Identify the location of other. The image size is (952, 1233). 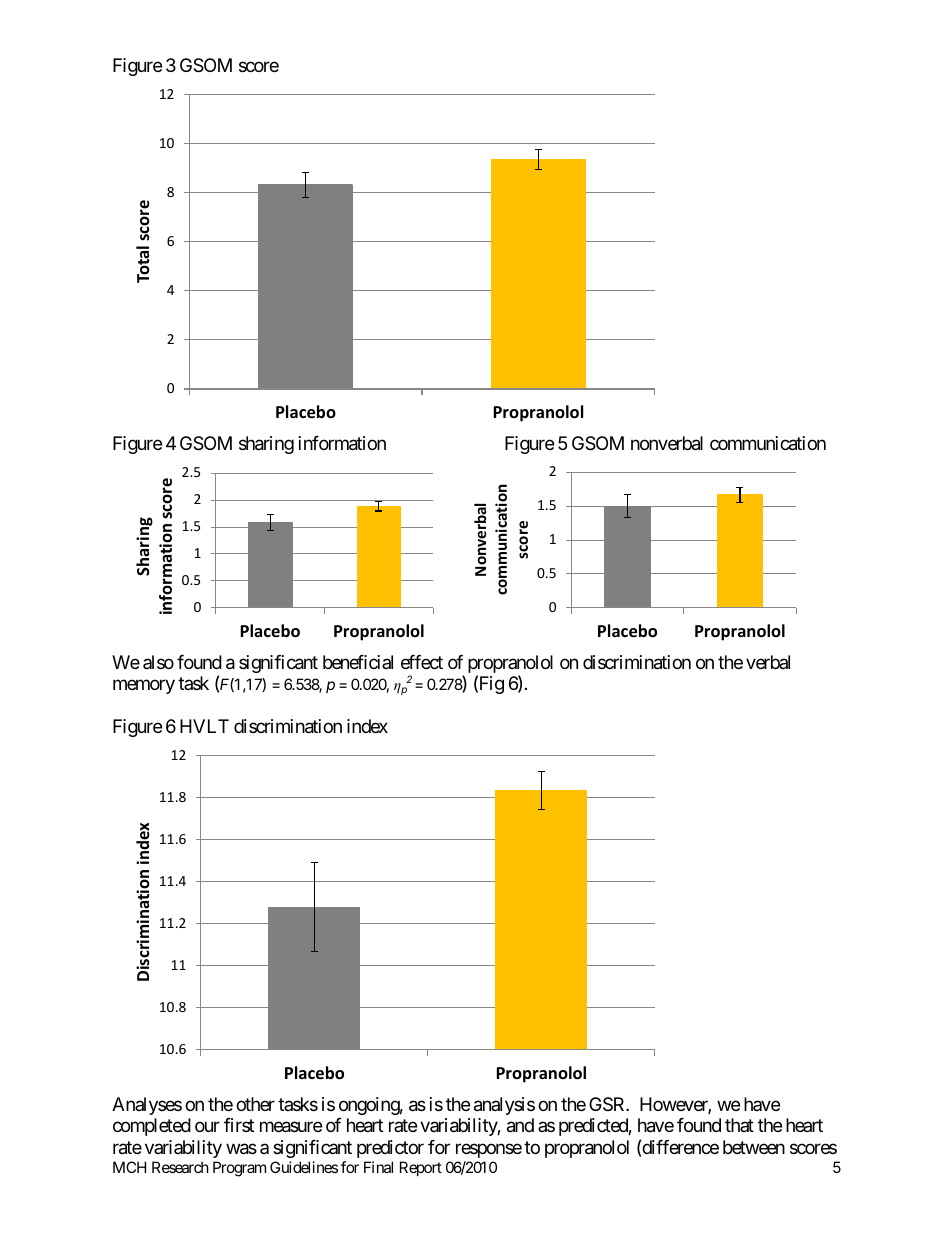
(255, 1104).
